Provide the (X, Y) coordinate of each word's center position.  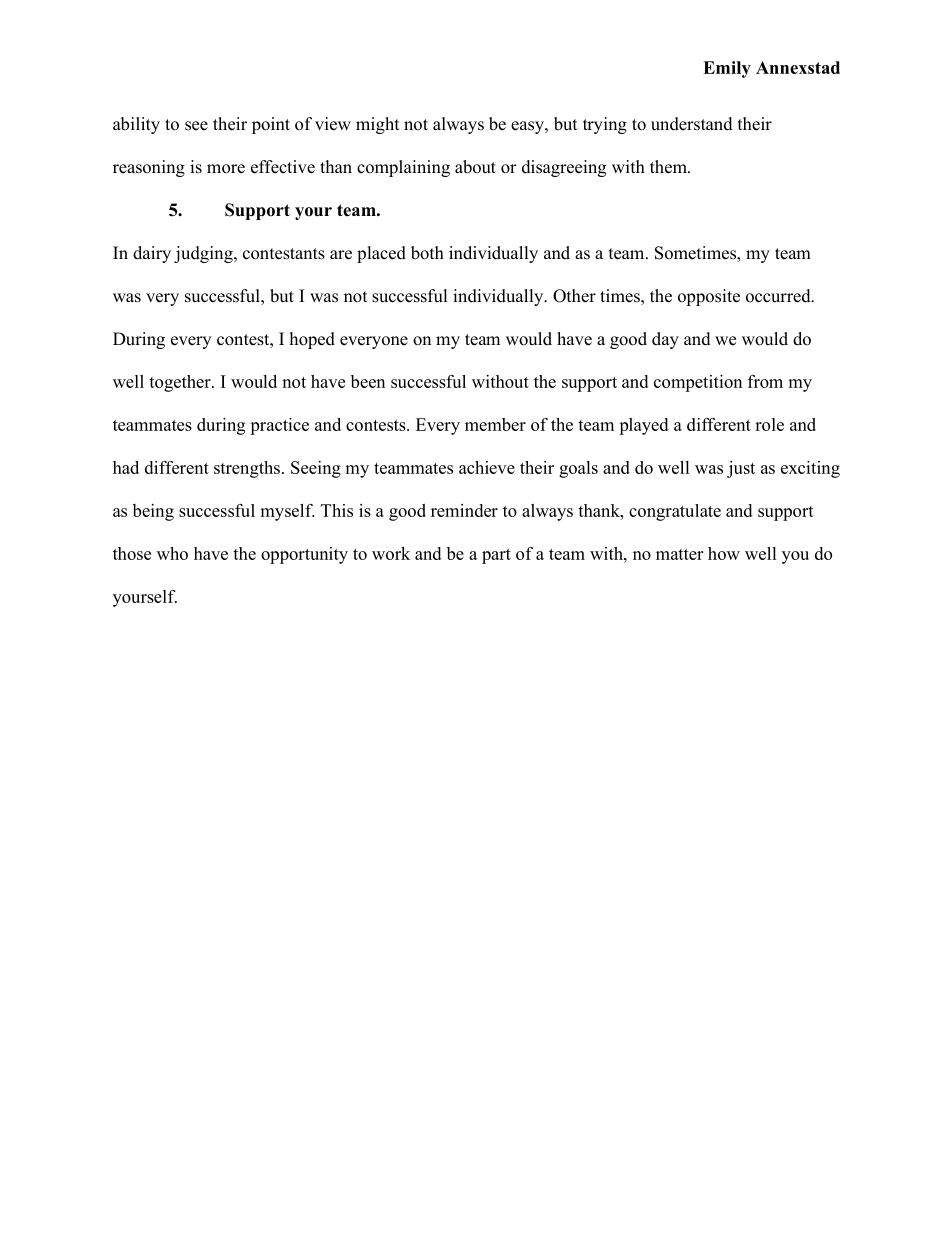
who (172, 553)
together (181, 383)
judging (204, 254)
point (271, 125)
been (368, 381)
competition (698, 383)
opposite (709, 297)
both (427, 253)
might (377, 125)
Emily (727, 69)
